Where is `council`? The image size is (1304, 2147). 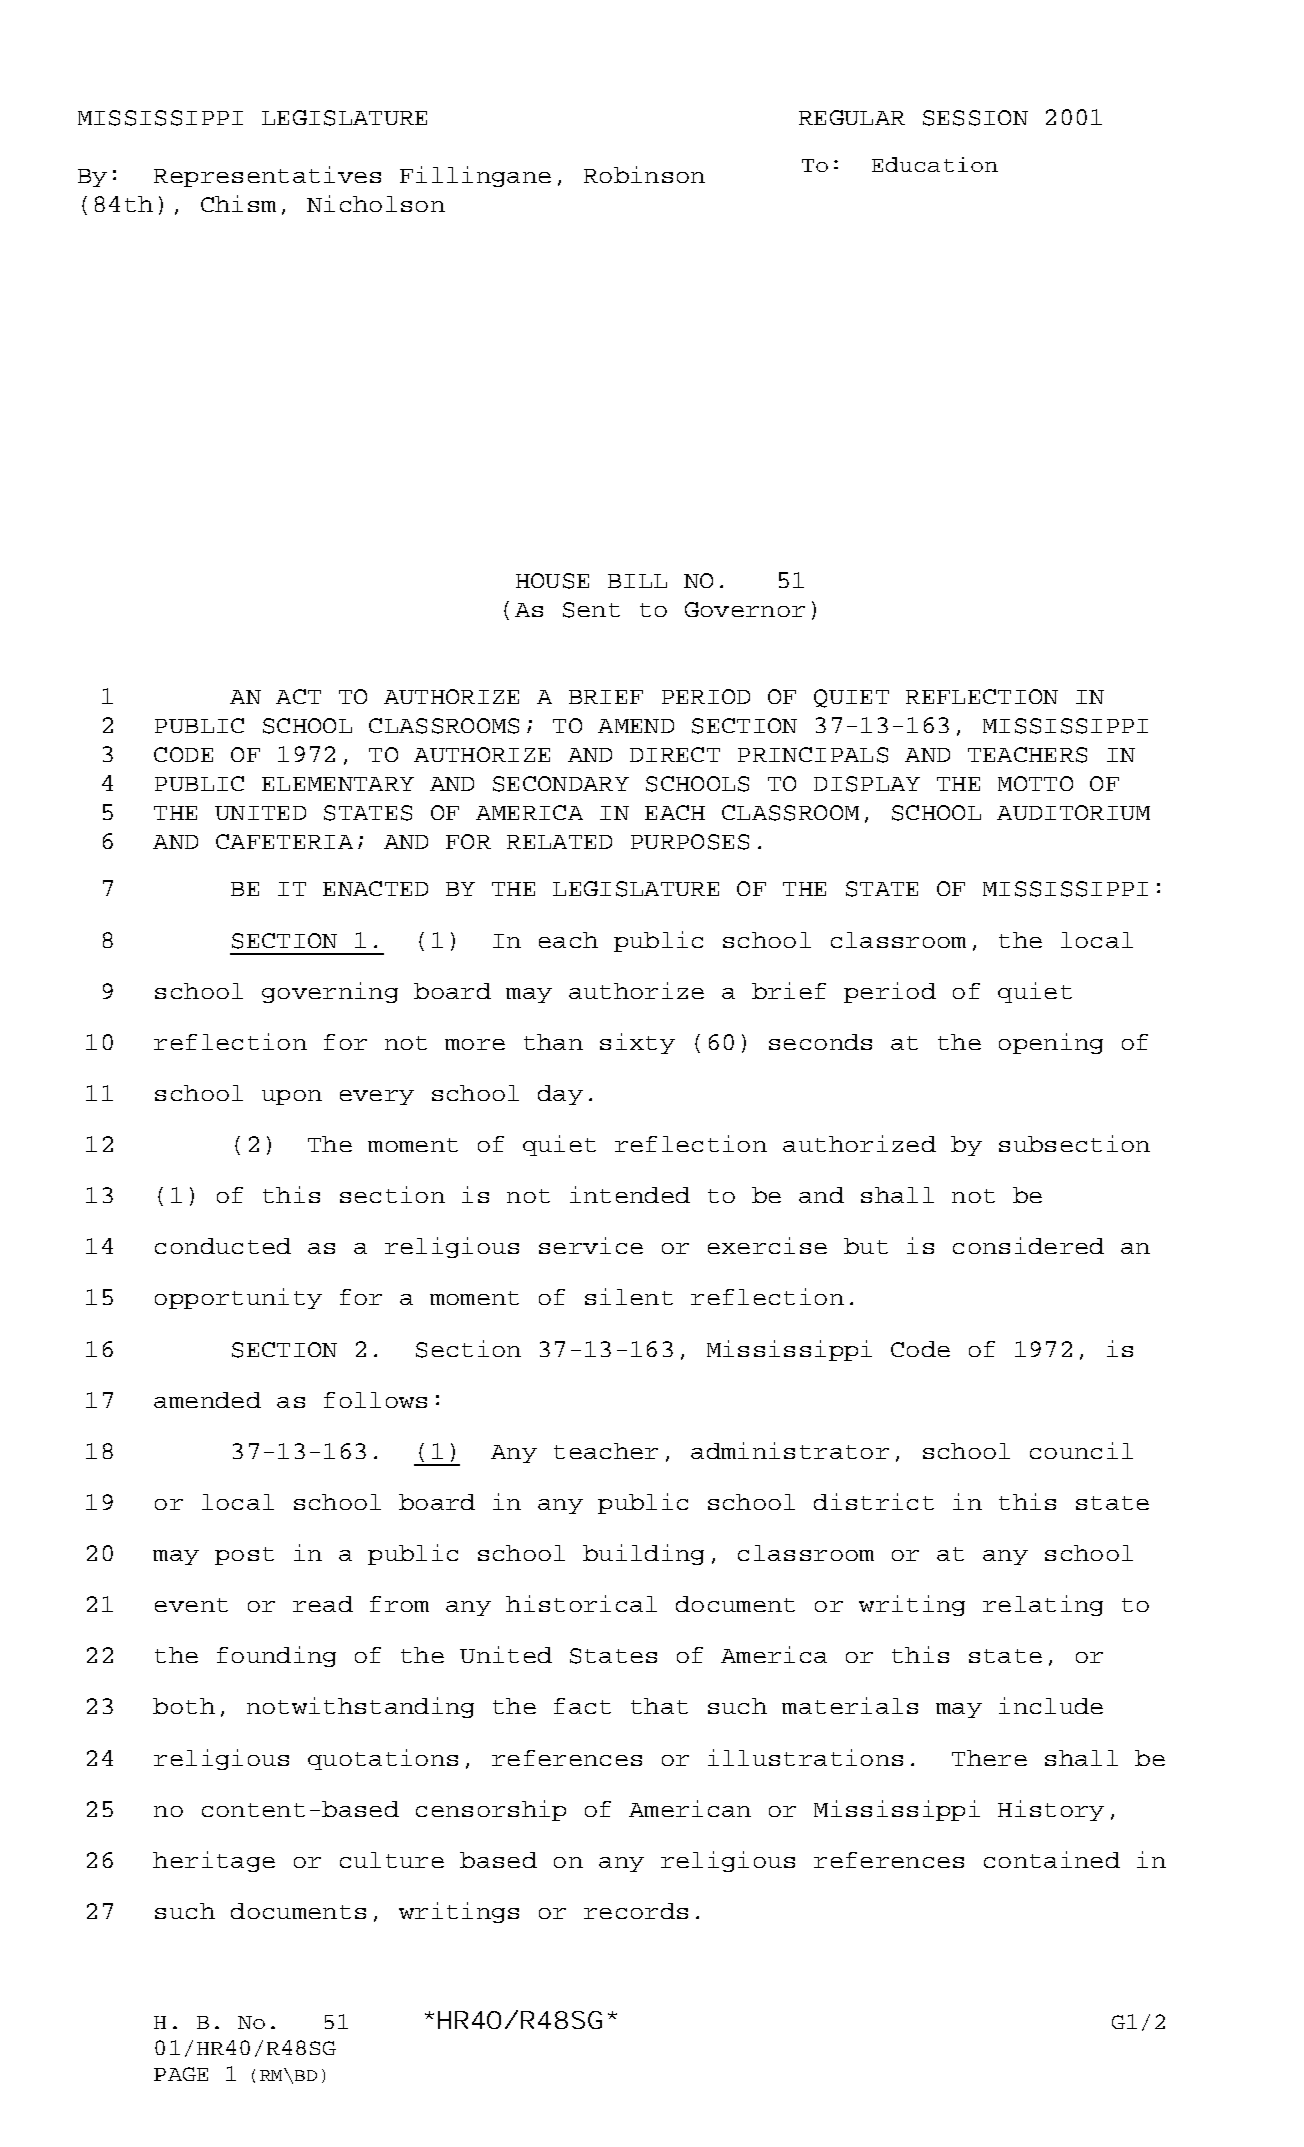
council is located at coordinates (1081, 1450).
